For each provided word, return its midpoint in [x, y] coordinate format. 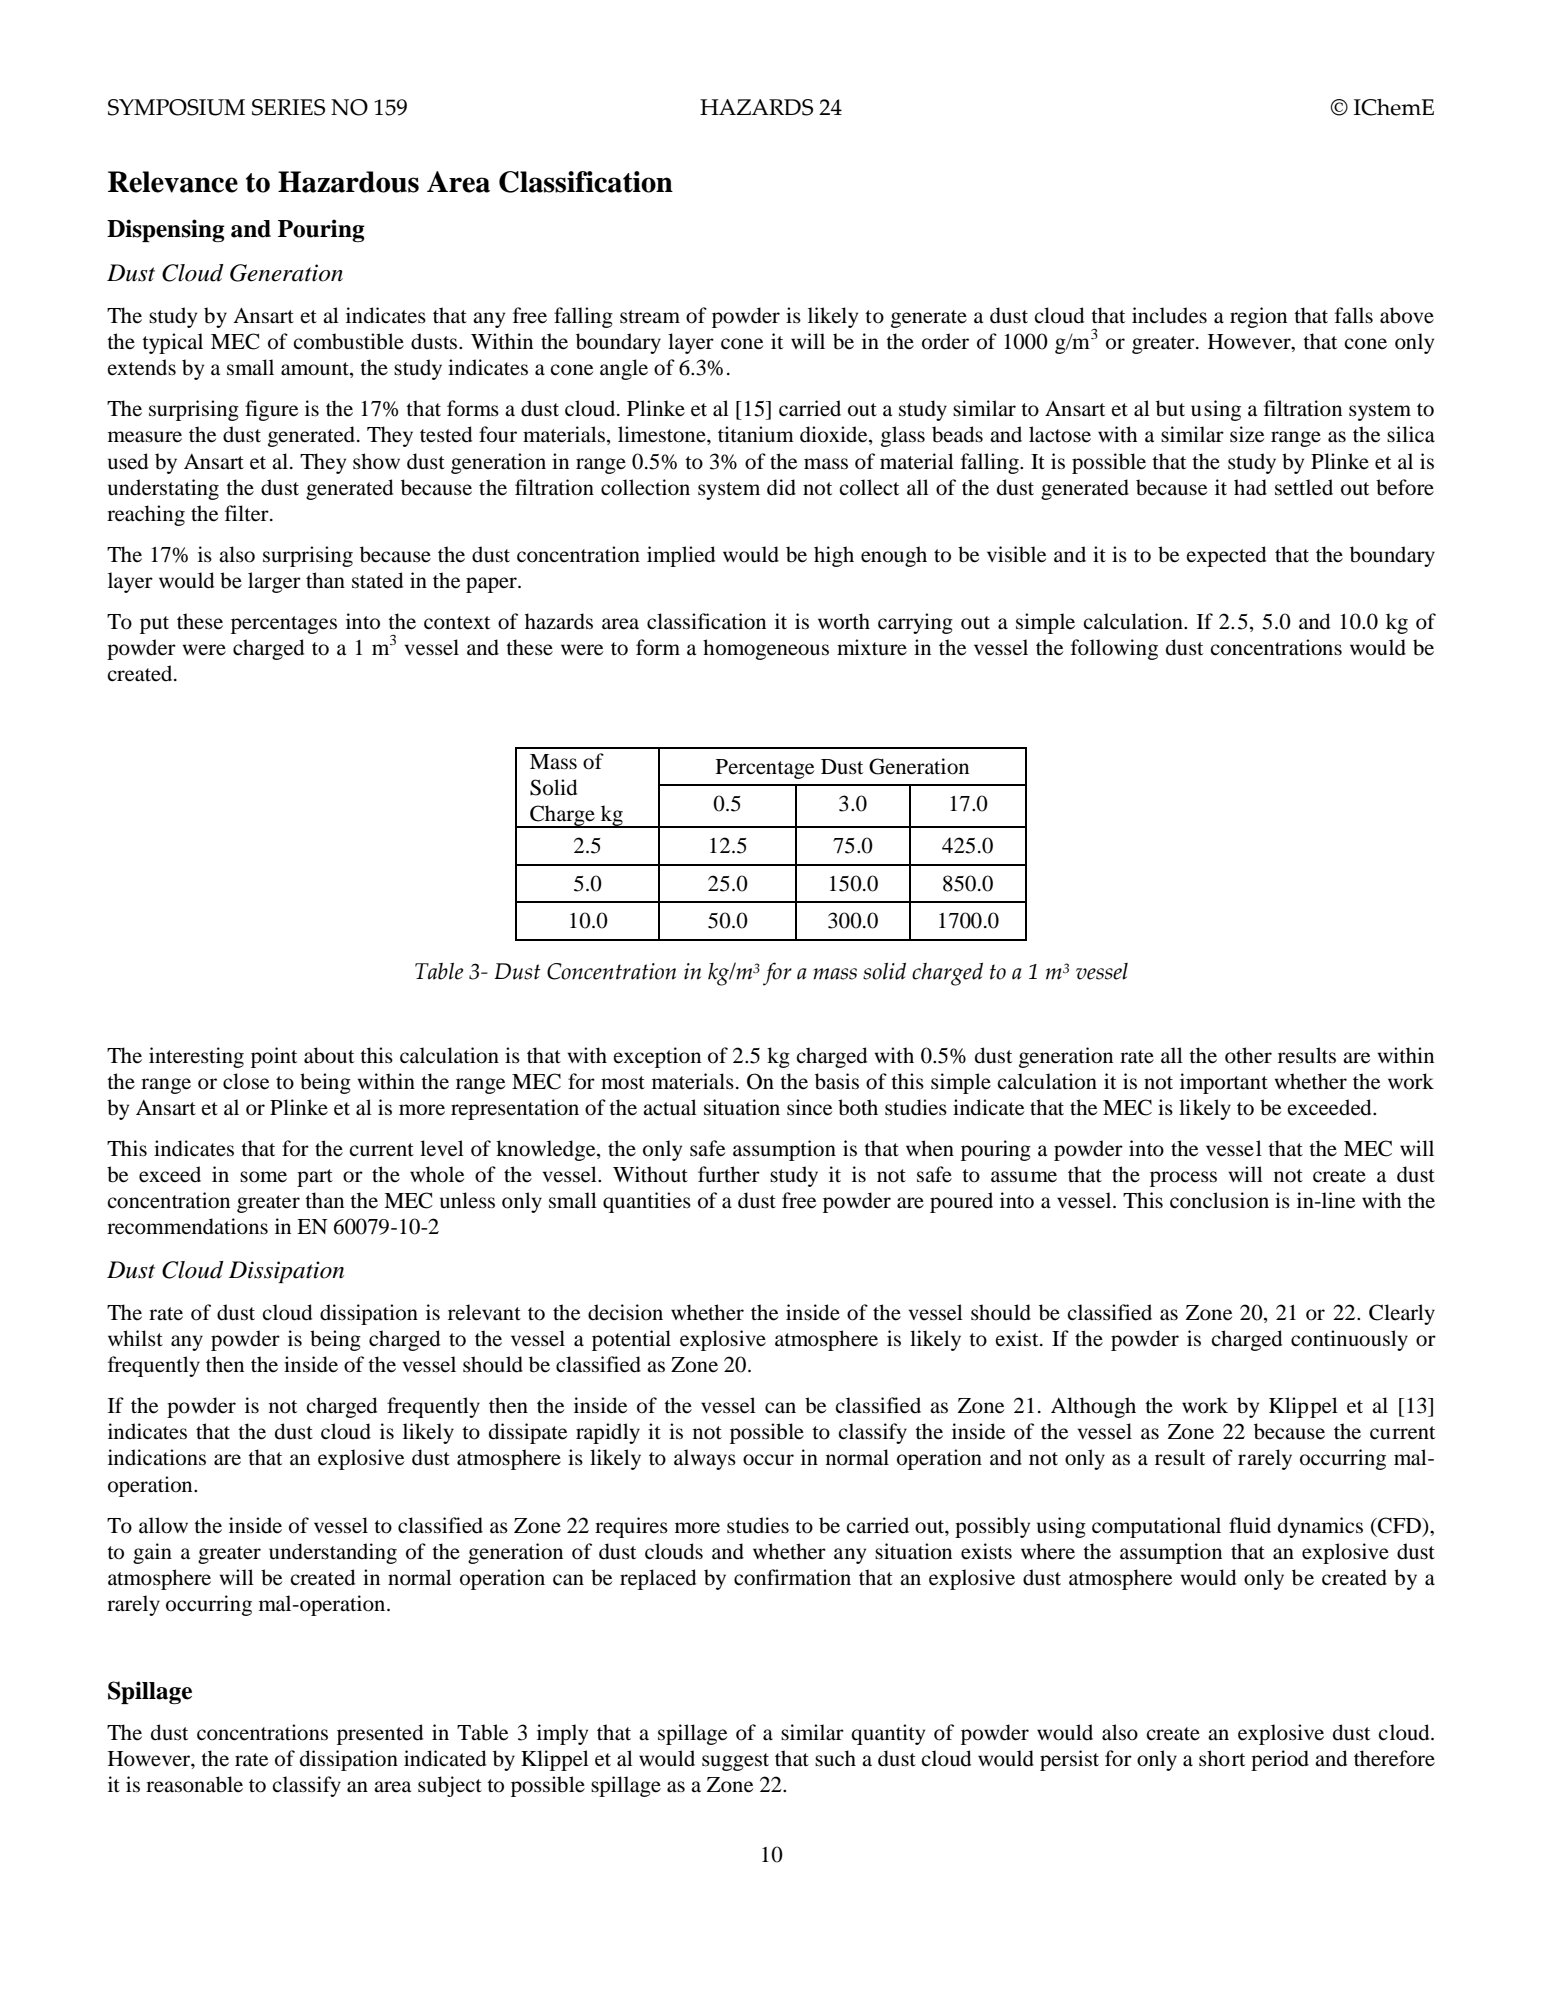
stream [650, 317]
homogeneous [766, 649]
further [729, 1174]
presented [380, 1734]
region [1258, 317]
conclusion [1219, 1200]
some [263, 1177]
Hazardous [348, 182]
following [1114, 649]
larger [274, 582]
